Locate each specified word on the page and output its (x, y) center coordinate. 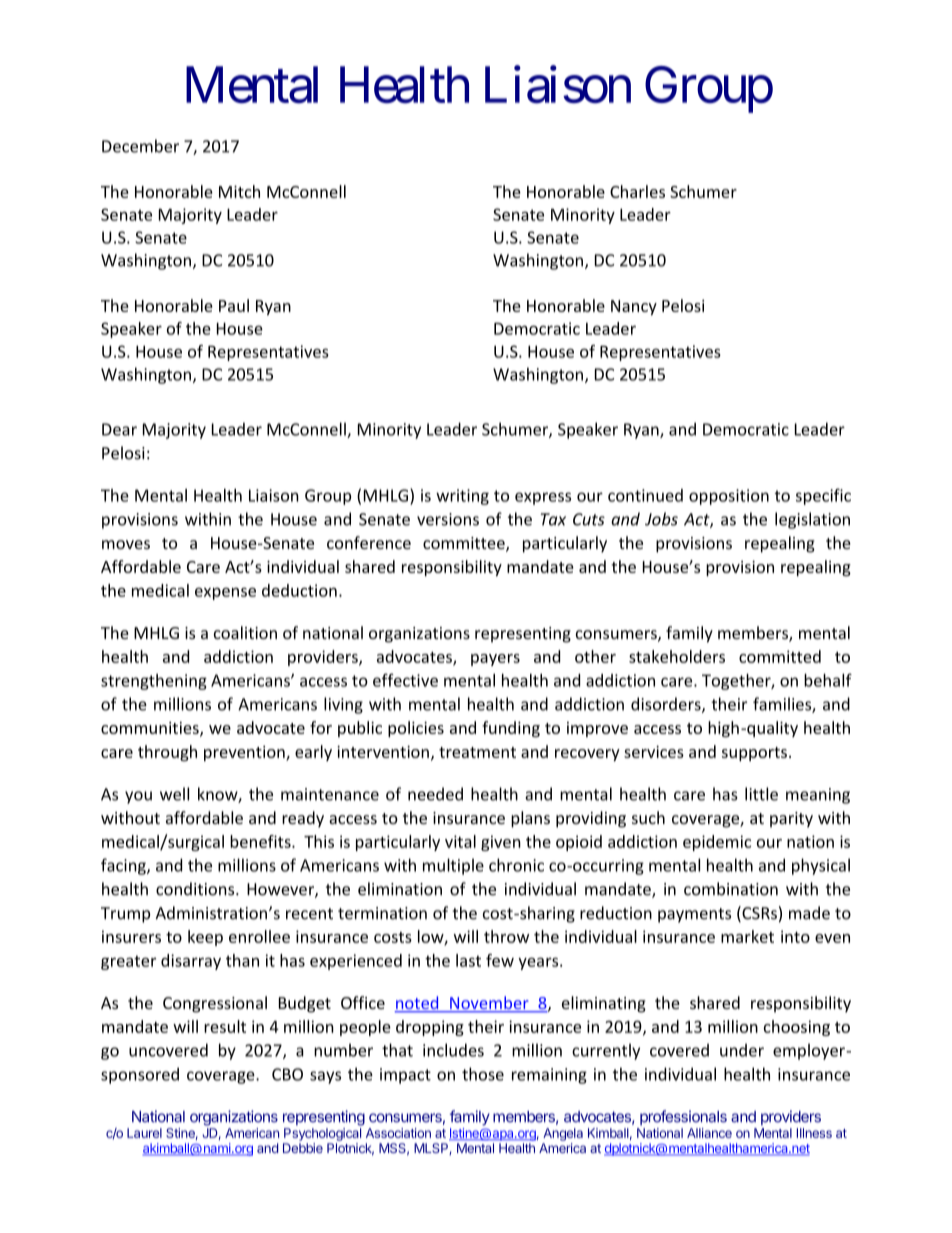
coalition (245, 632)
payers (495, 660)
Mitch (239, 191)
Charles (637, 191)
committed (780, 656)
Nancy (634, 307)
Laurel (144, 1133)
